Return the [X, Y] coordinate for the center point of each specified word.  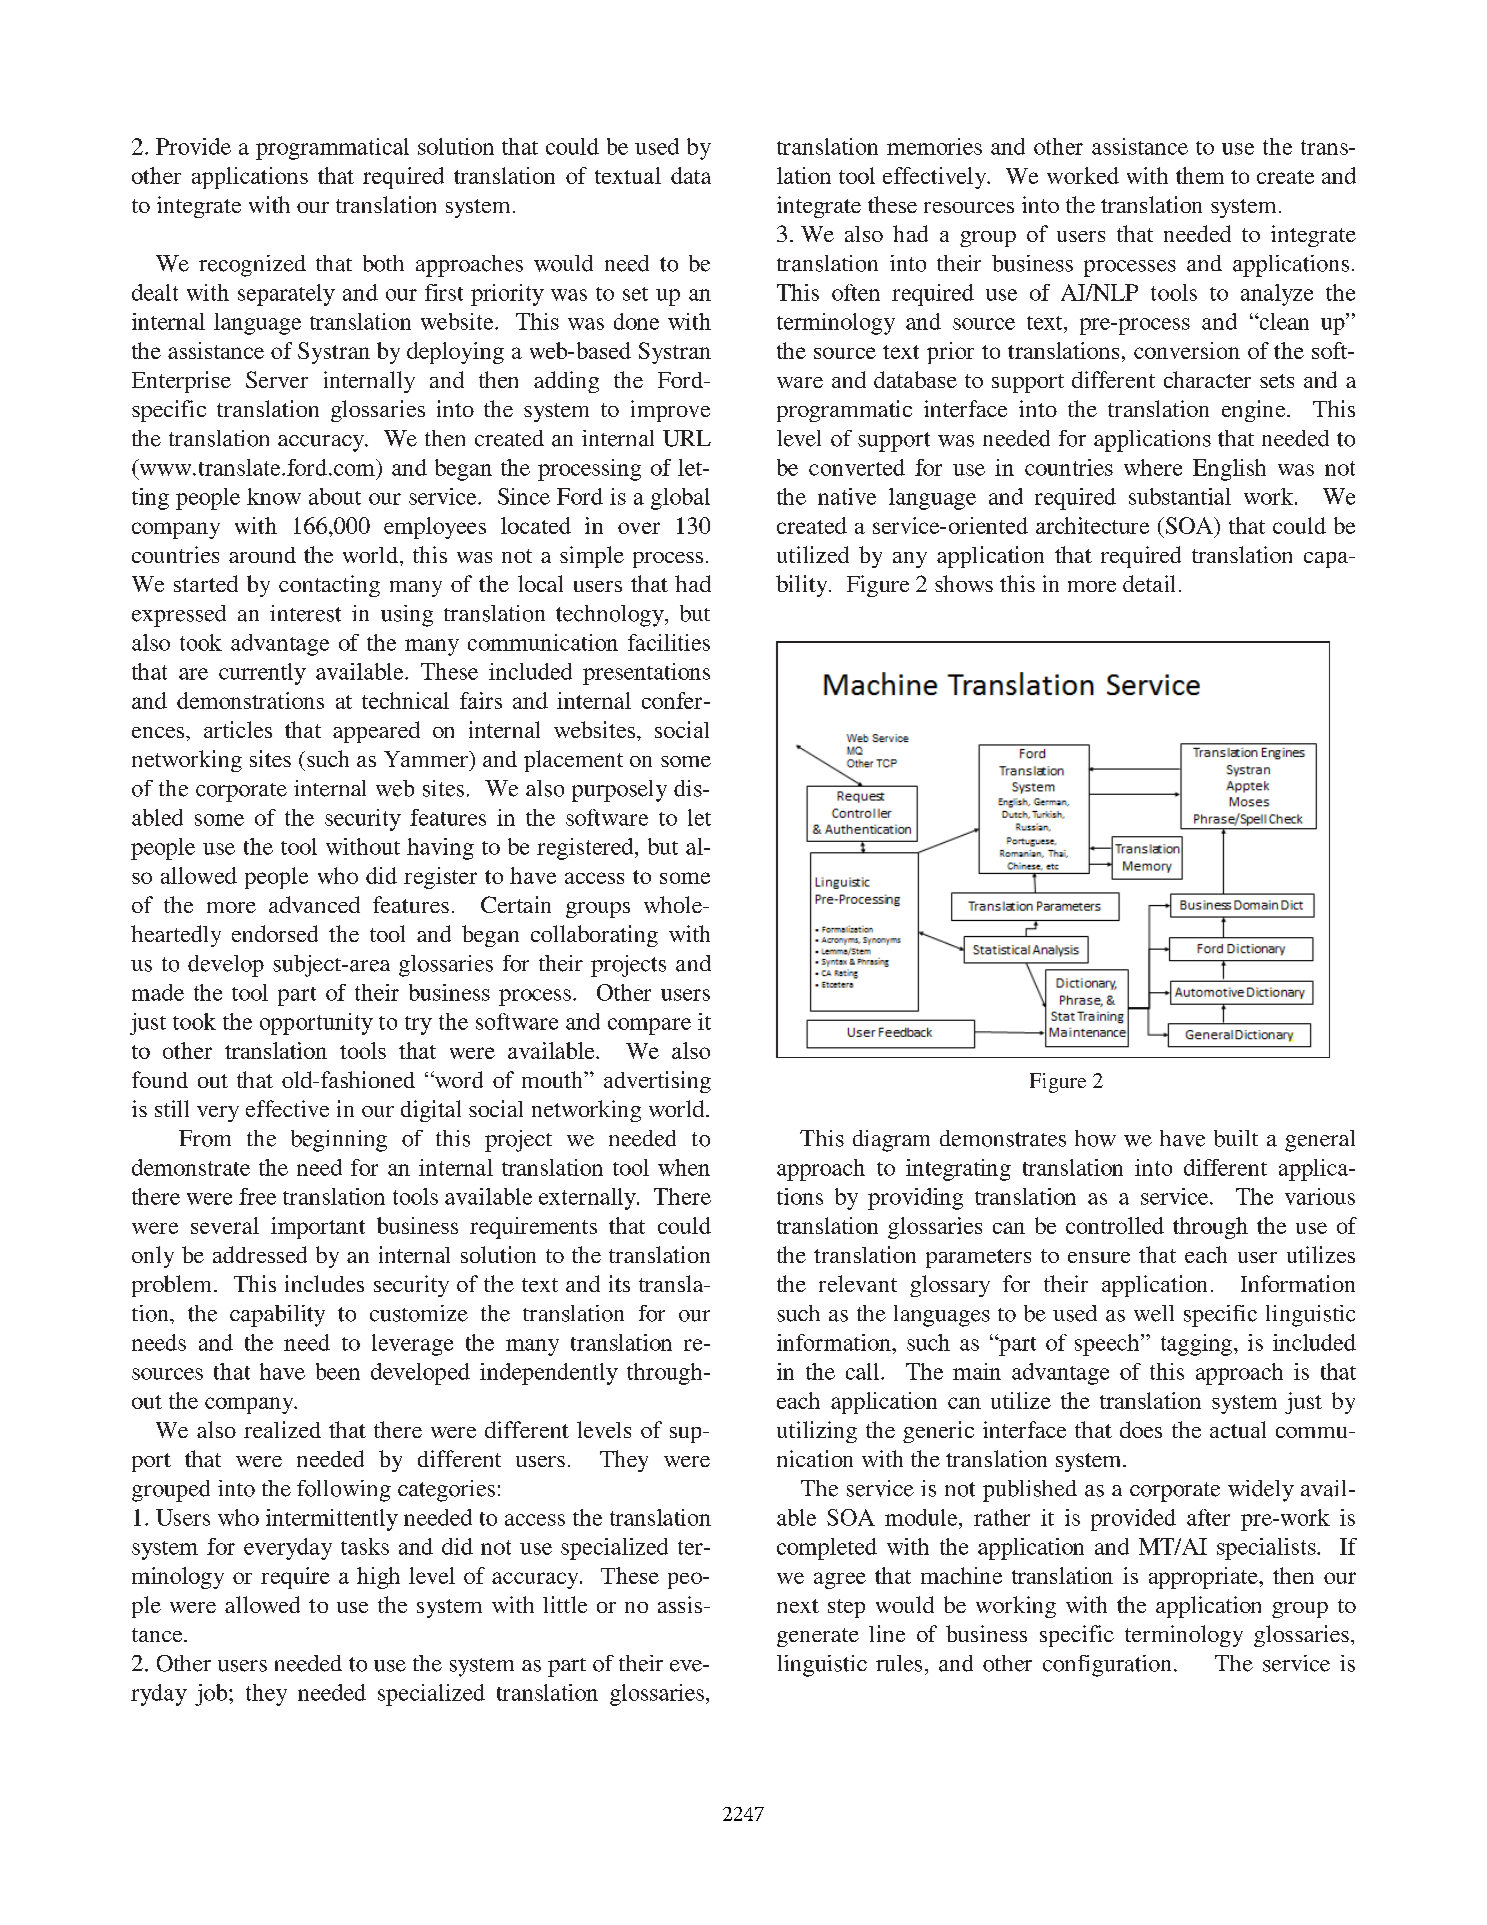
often [856, 292]
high [378, 1578]
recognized [252, 266]
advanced [314, 904]
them [1200, 175]
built [1236, 1138]
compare [649, 1026]
